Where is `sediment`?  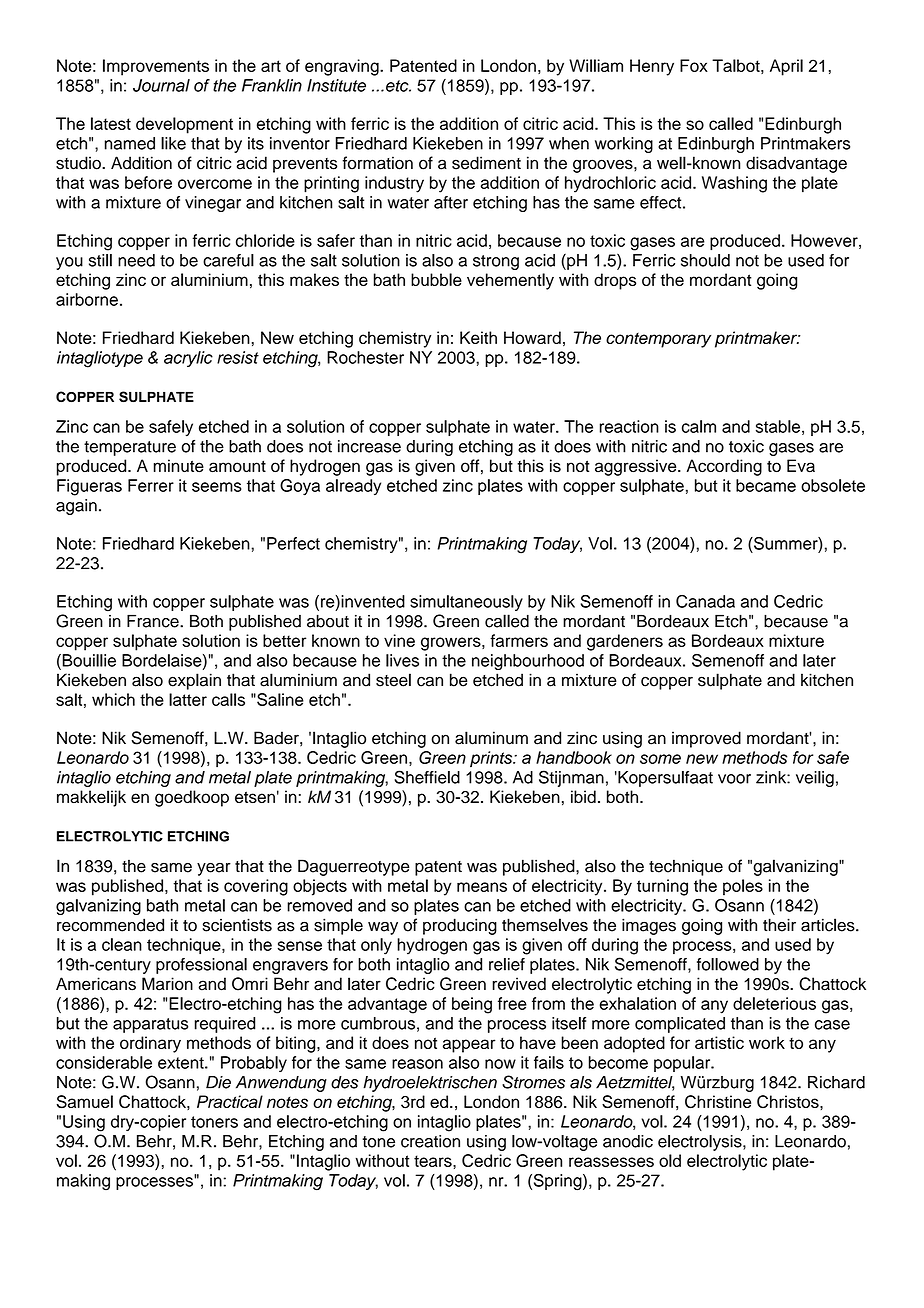 sediment is located at coordinates (486, 163).
